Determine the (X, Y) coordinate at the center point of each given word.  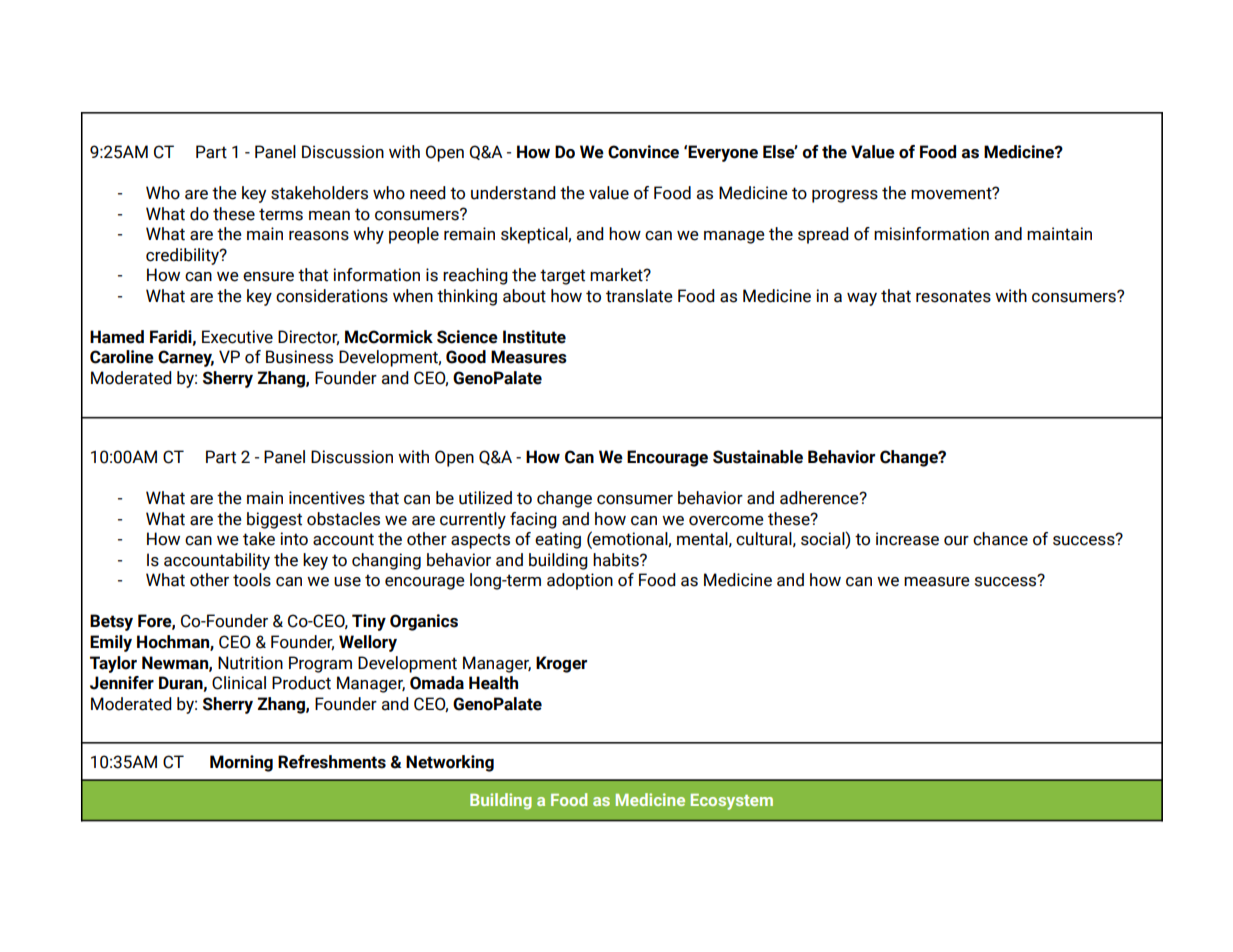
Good (466, 357)
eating (558, 540)
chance (1000, 539)
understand (513, 193)
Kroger (561, 664)
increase (907, 539)
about (524, 296)
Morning (241, 763)
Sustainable (758, 457)
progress (845, 196)
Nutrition (250, 663)
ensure (268, 277)
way (862, 299)
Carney (186, 358)
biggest (274, 520)
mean (329, 216)
